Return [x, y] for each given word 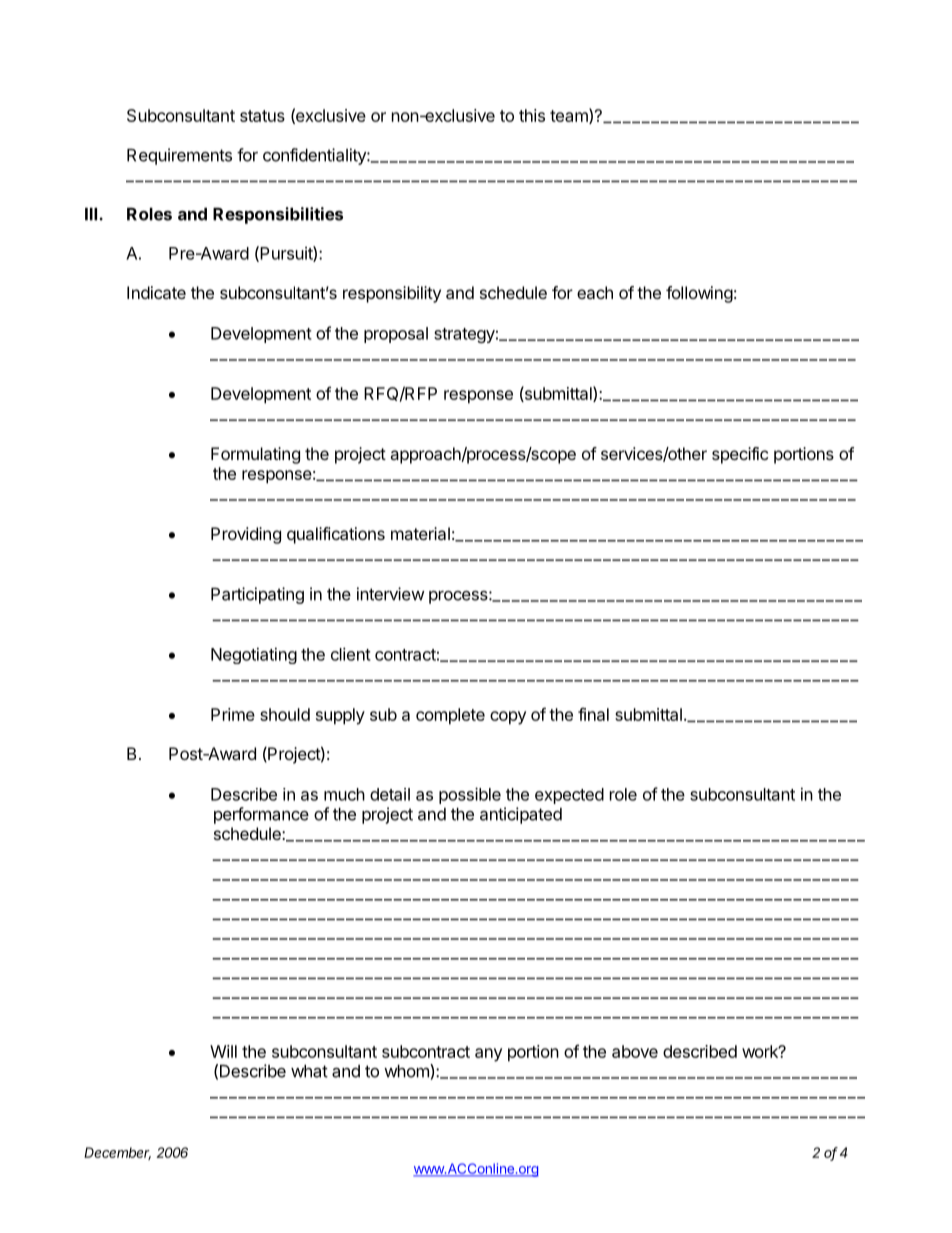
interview [391, 594]
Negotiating [254, 655]
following [699, 294]
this [532, 115]
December [117, 1153]
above [635, 1051]
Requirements [179, 156]
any [488, 1055]
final [593, 714]
